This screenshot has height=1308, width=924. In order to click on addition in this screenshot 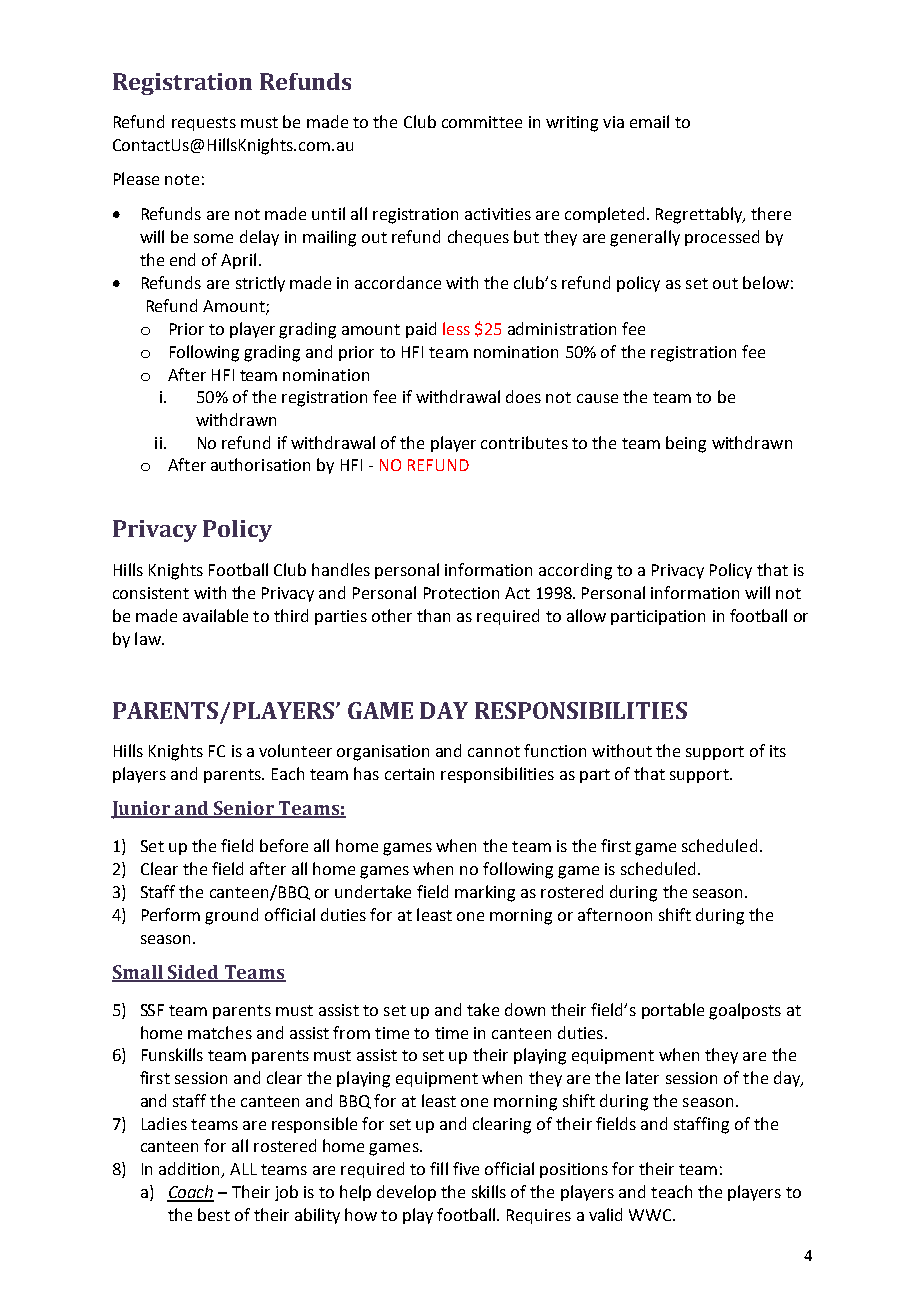, I will do `click(190, 1170)`.
